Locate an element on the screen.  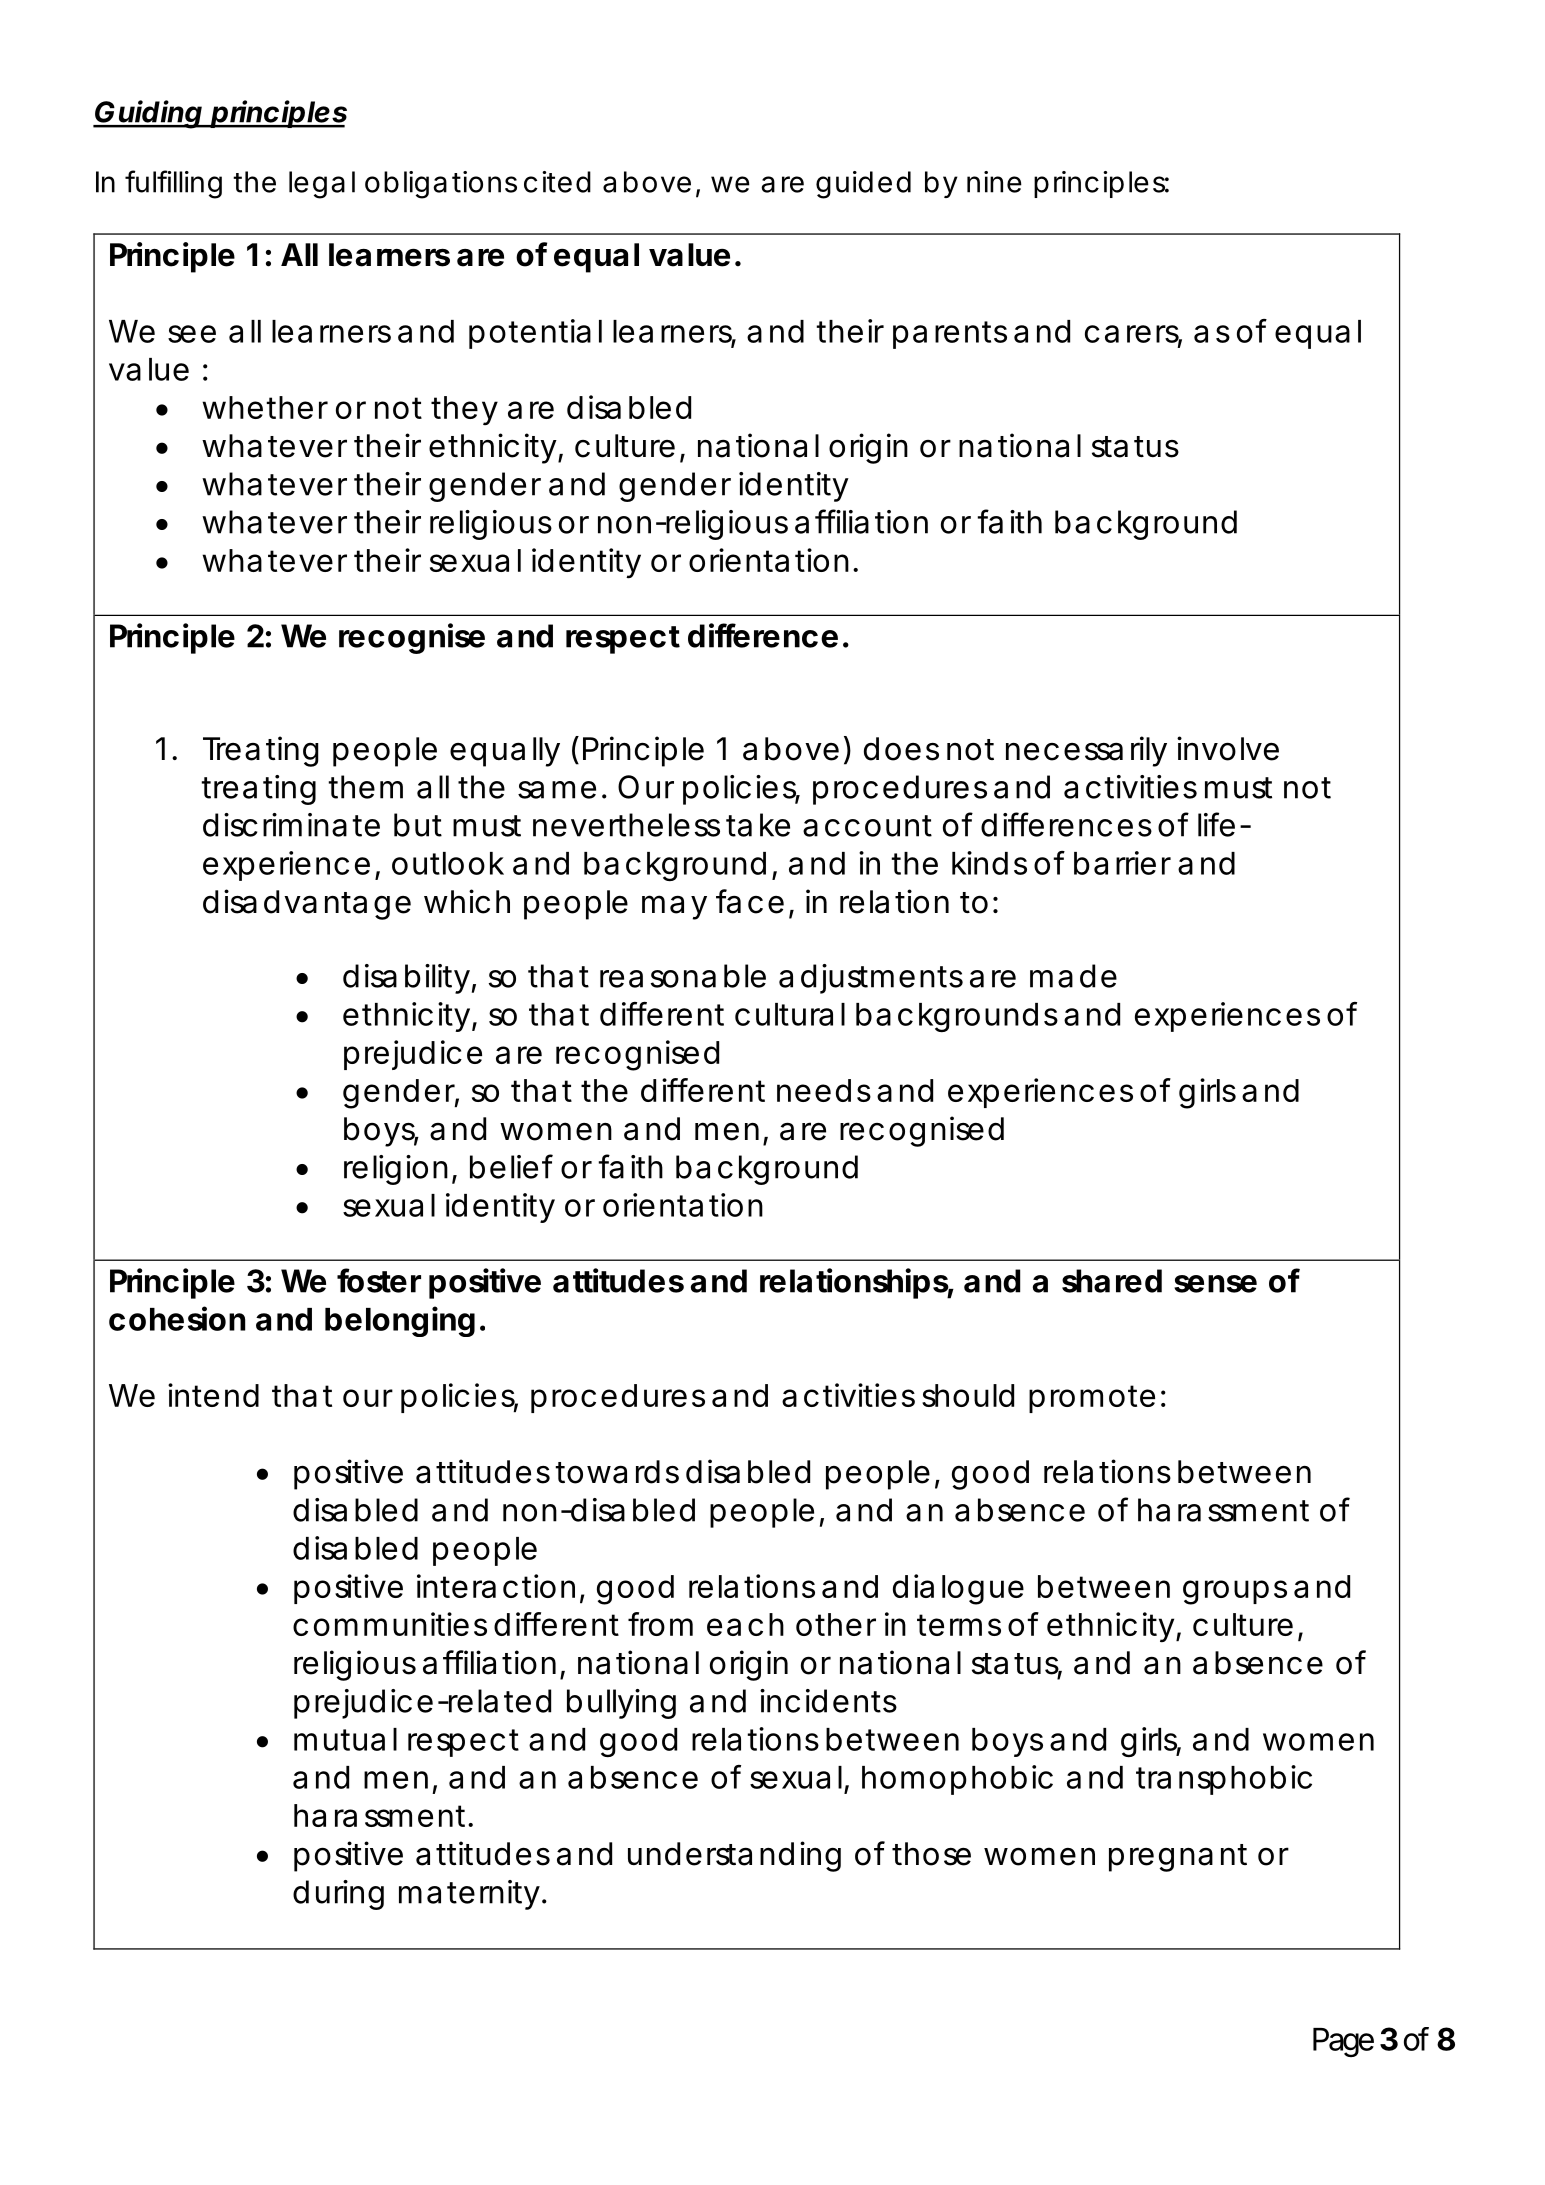
cited is located at coordinates (557, 182).
